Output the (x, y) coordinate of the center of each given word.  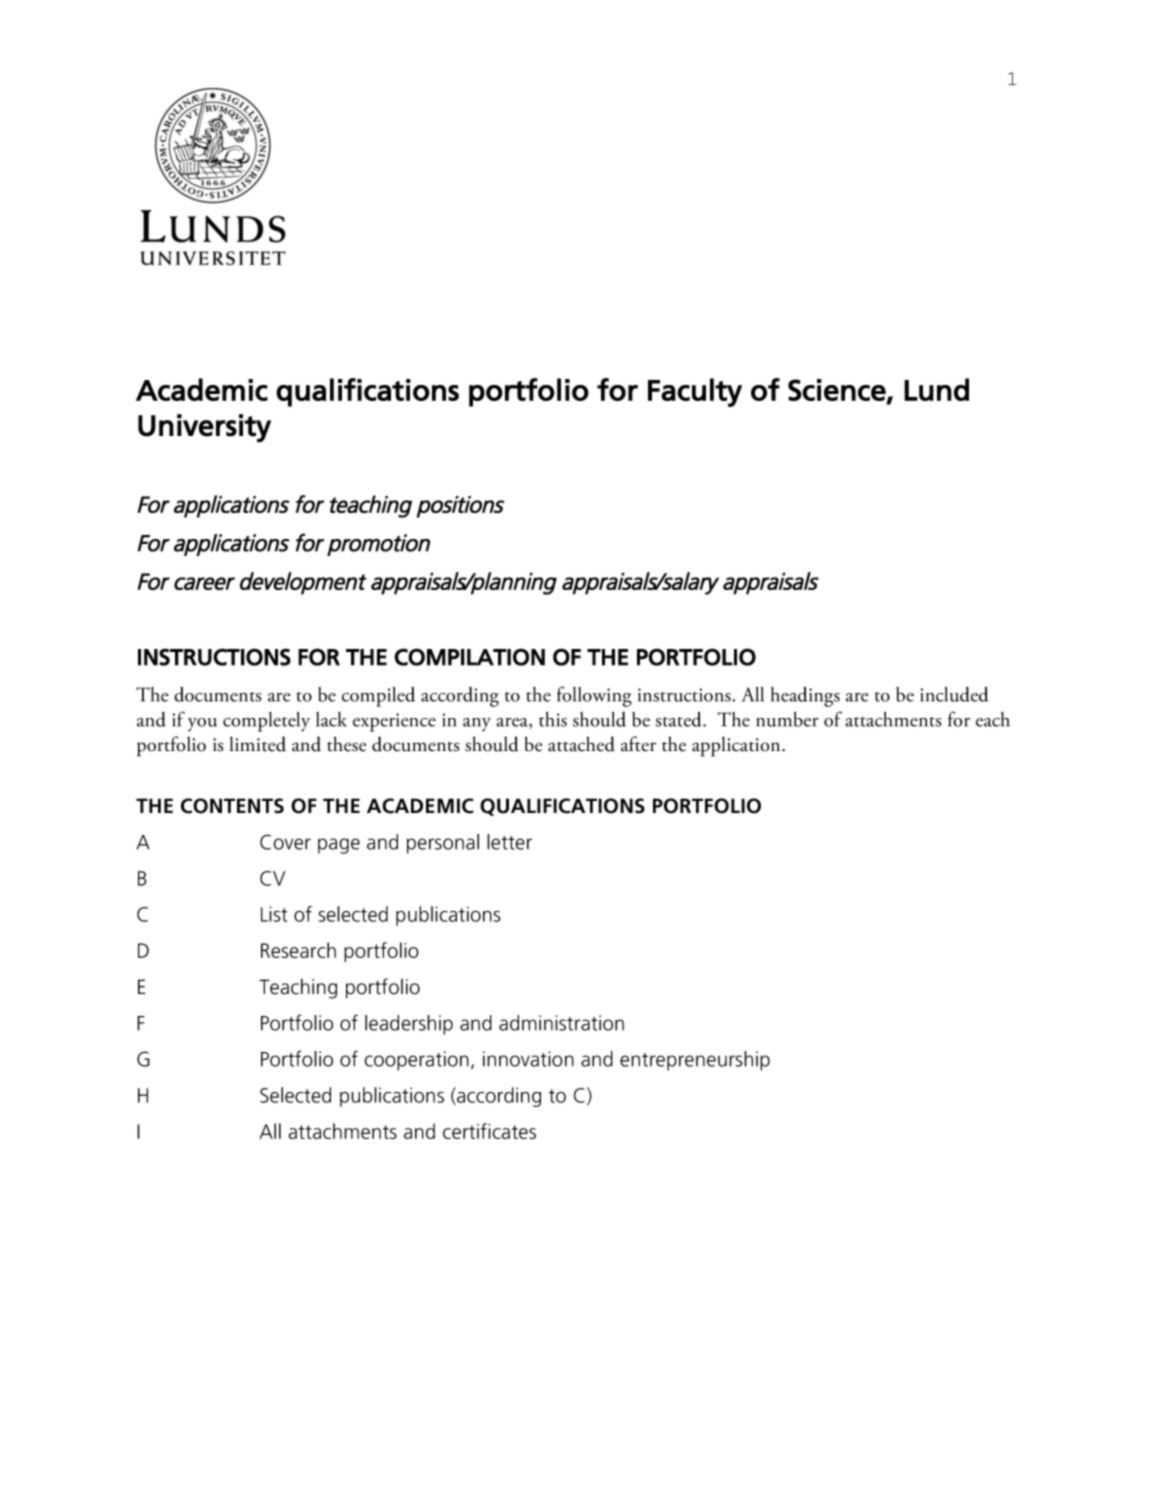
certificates (489, 1131)
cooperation (417, 1061)
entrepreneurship (695, 1061)
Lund (936, 389)
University (204, 428)
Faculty (695, 392)
